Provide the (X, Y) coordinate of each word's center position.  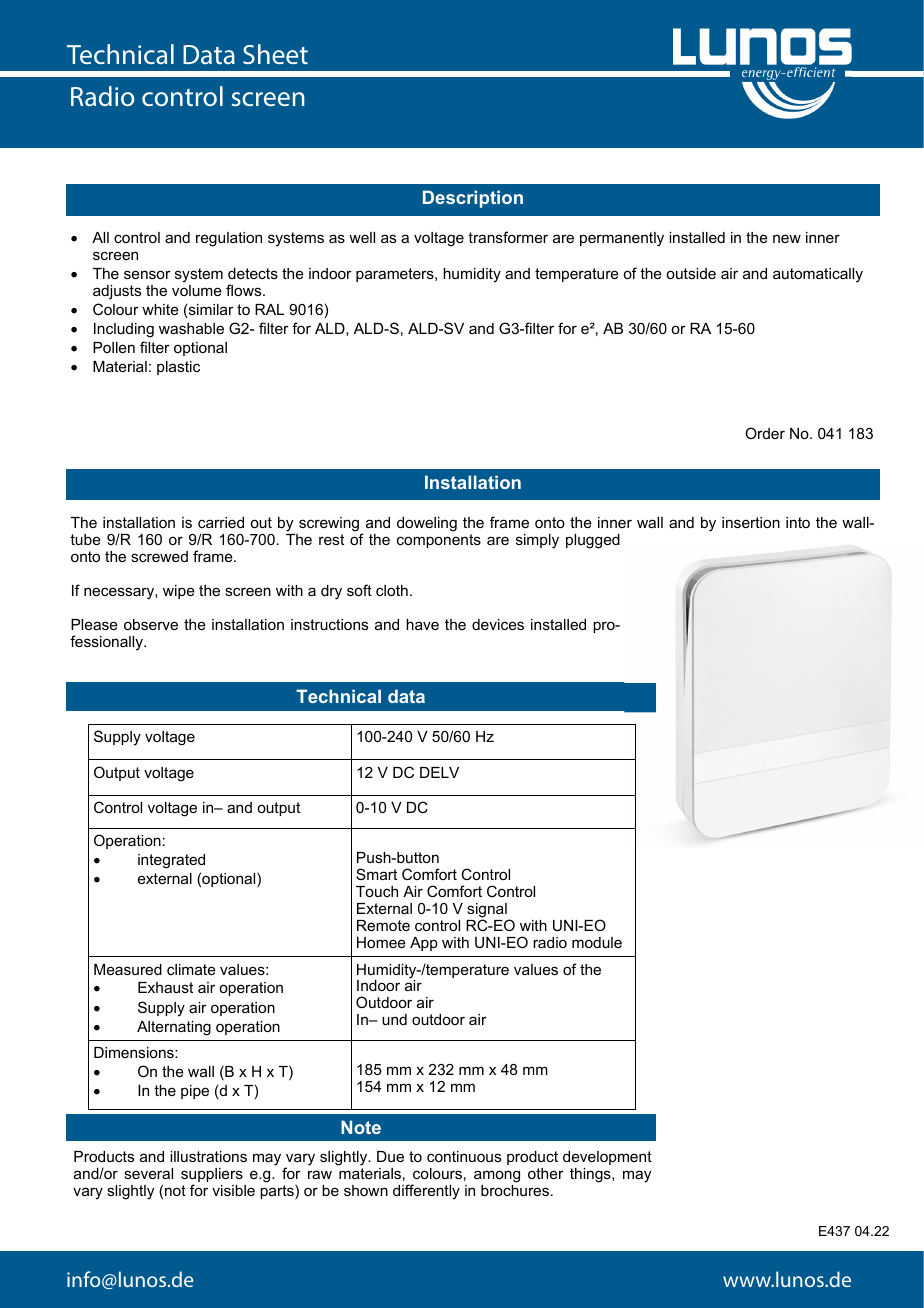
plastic (178, 368)
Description (473, 199)
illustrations (208, 1156)
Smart (376, 874)
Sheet (275, 54)
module (597, 942)
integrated (171, 861)
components (439, 541)
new (787, 238)
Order (765, 433)
